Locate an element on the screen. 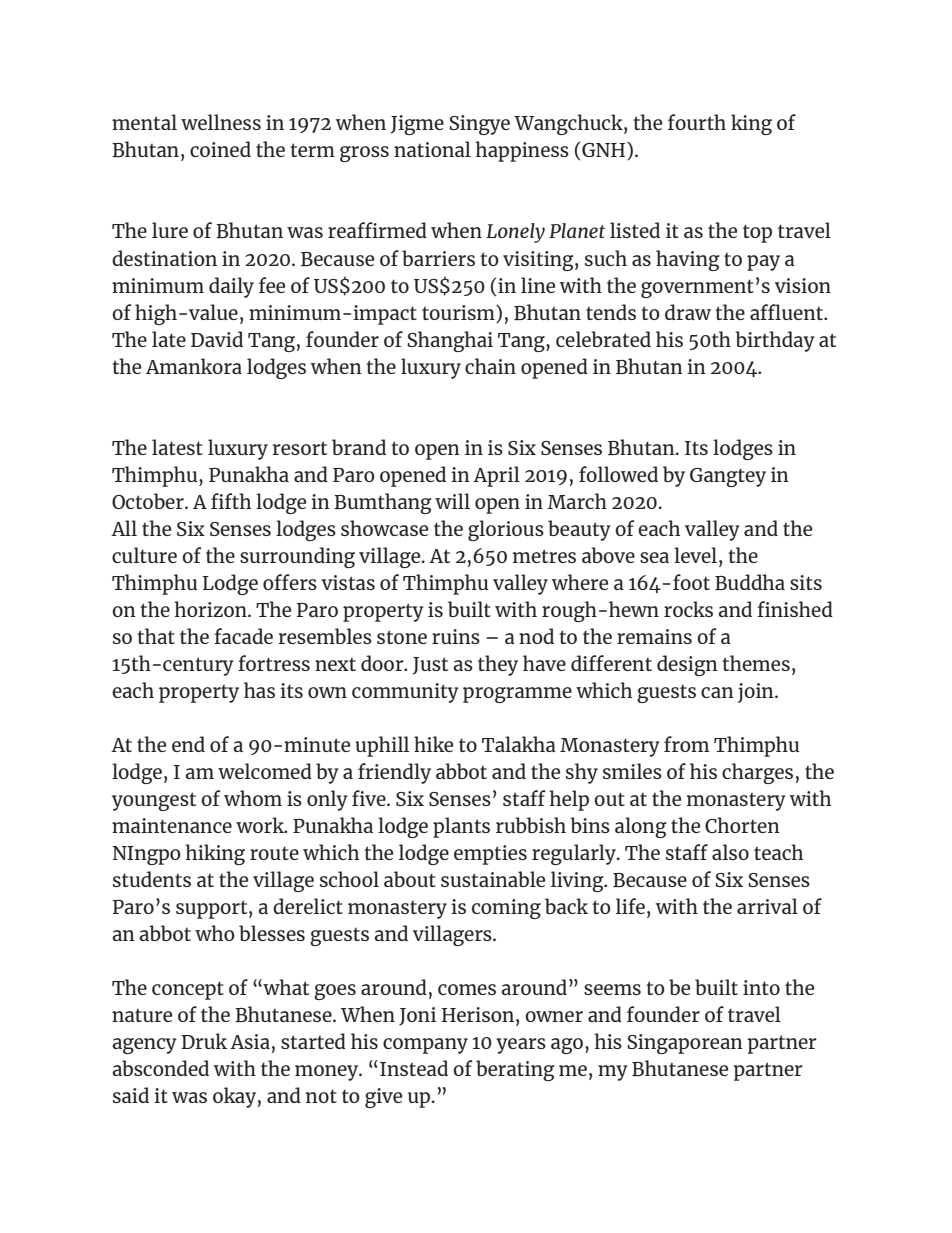 The width and height of the screenshot is (952, 1233). hike is located at coordinates (433, 744).
